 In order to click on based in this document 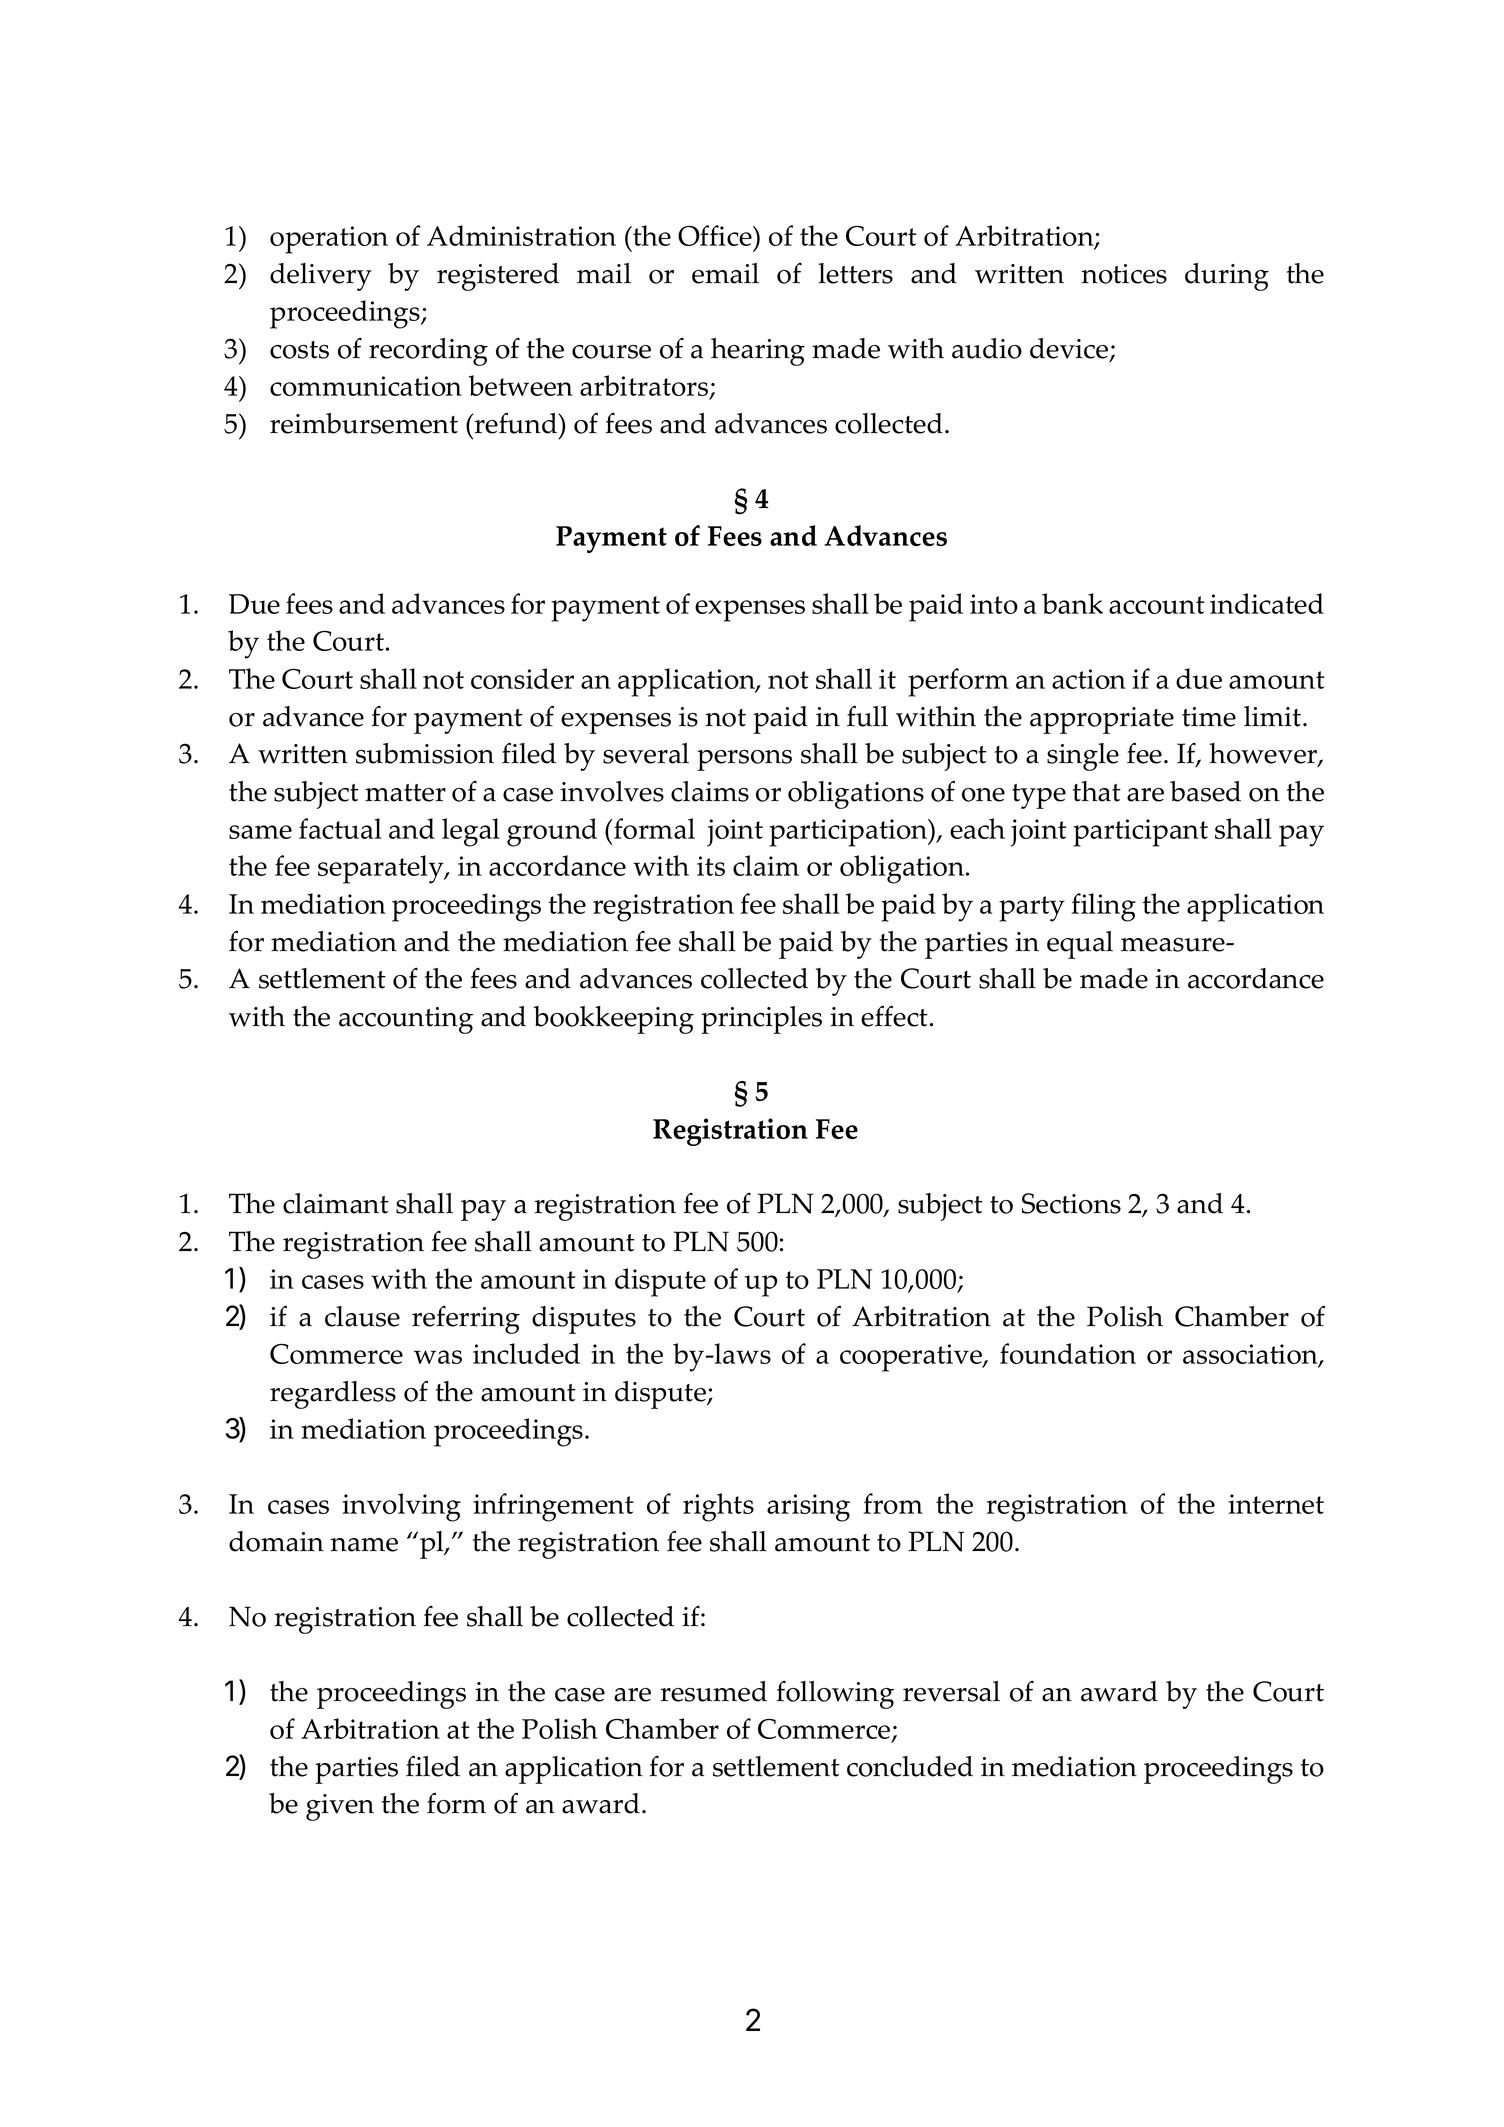, I will do `click(1205, 791)`.
